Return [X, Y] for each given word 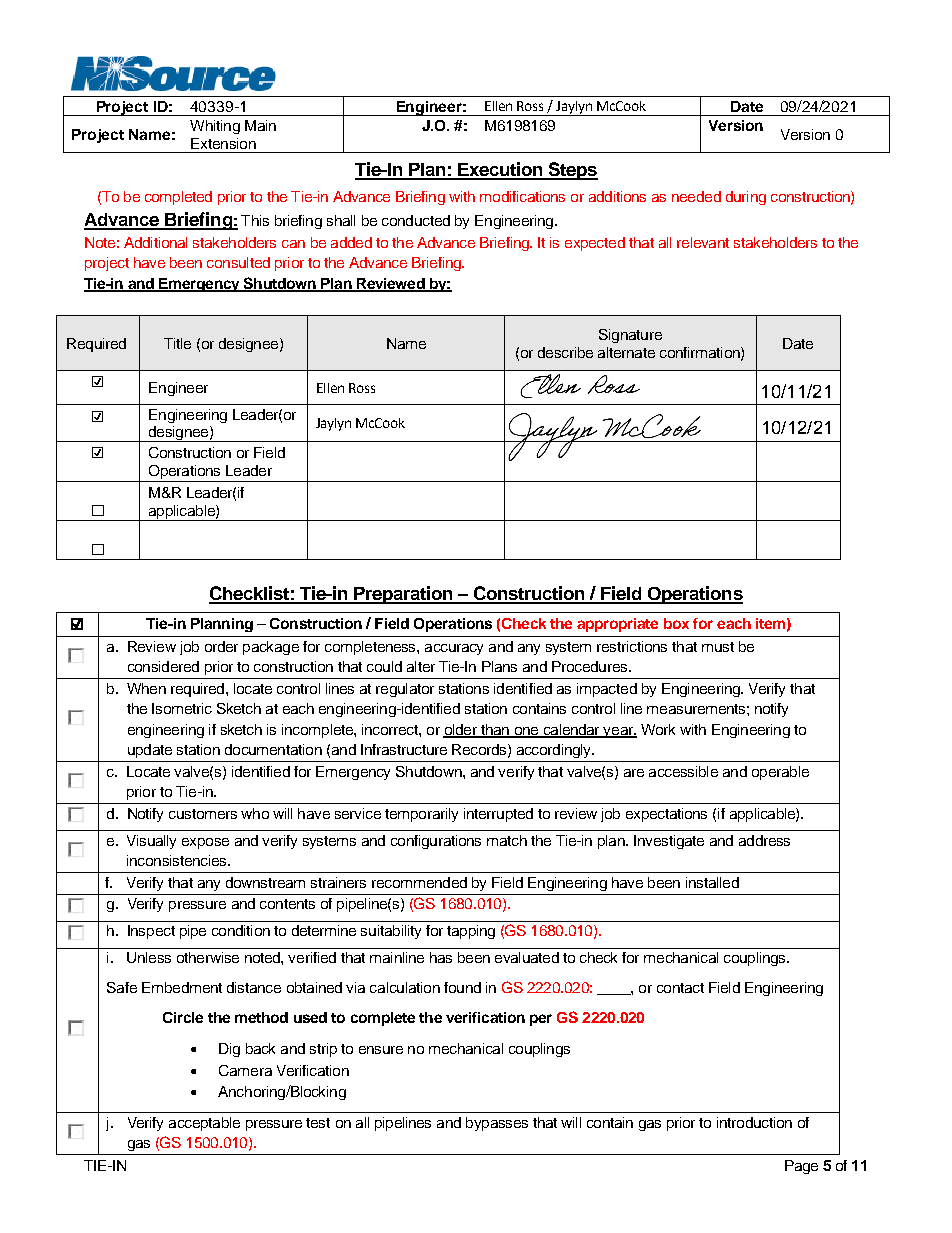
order [221, 646]
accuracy [454, 649]
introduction [754, 1122]
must [718, 647]
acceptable [204, 1124]
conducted [416, 220]
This [255, 220]
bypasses [497, 1124]
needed [696, 196]
